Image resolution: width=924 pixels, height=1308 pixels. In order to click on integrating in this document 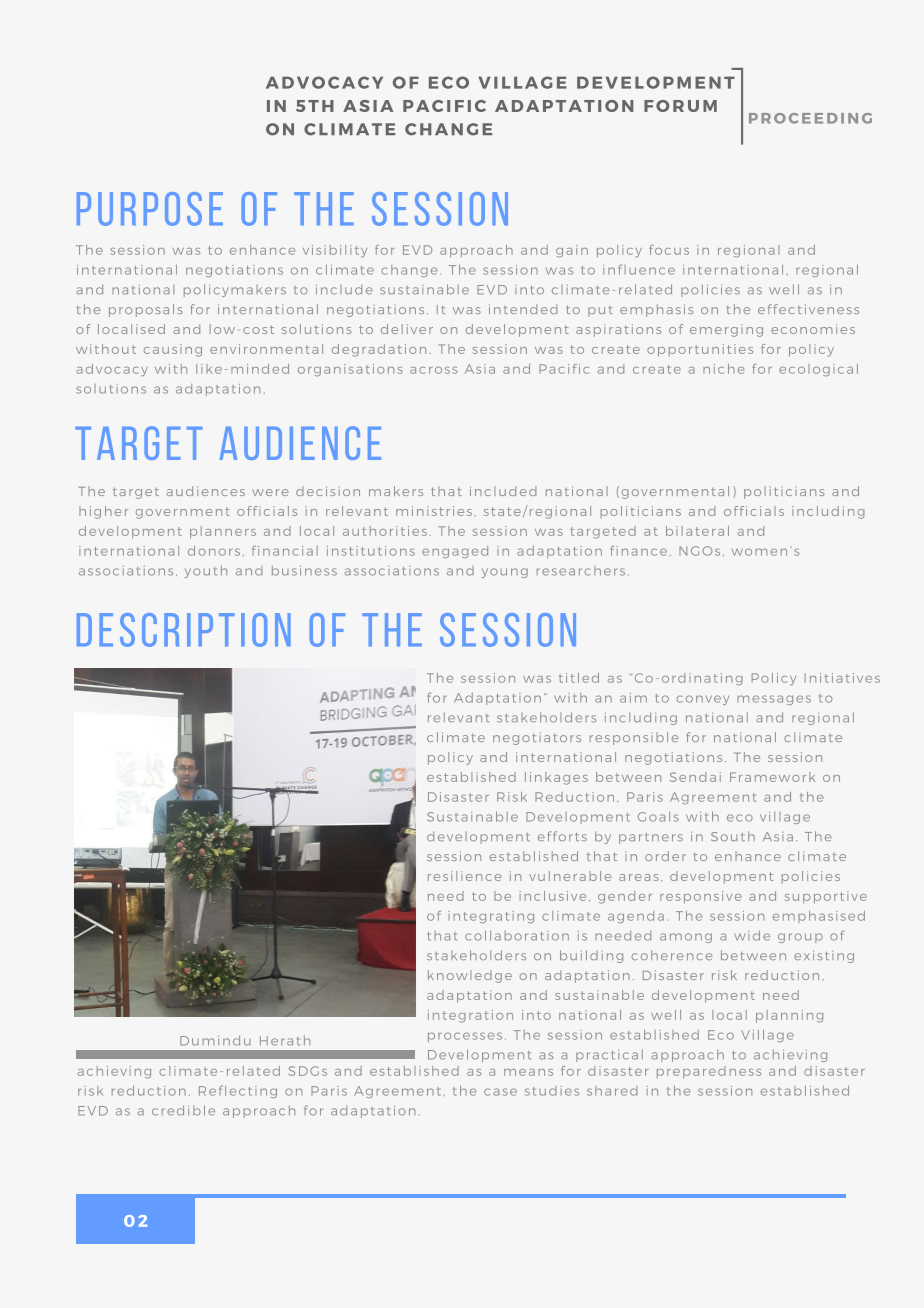, I will do `click(491, 917)`.
